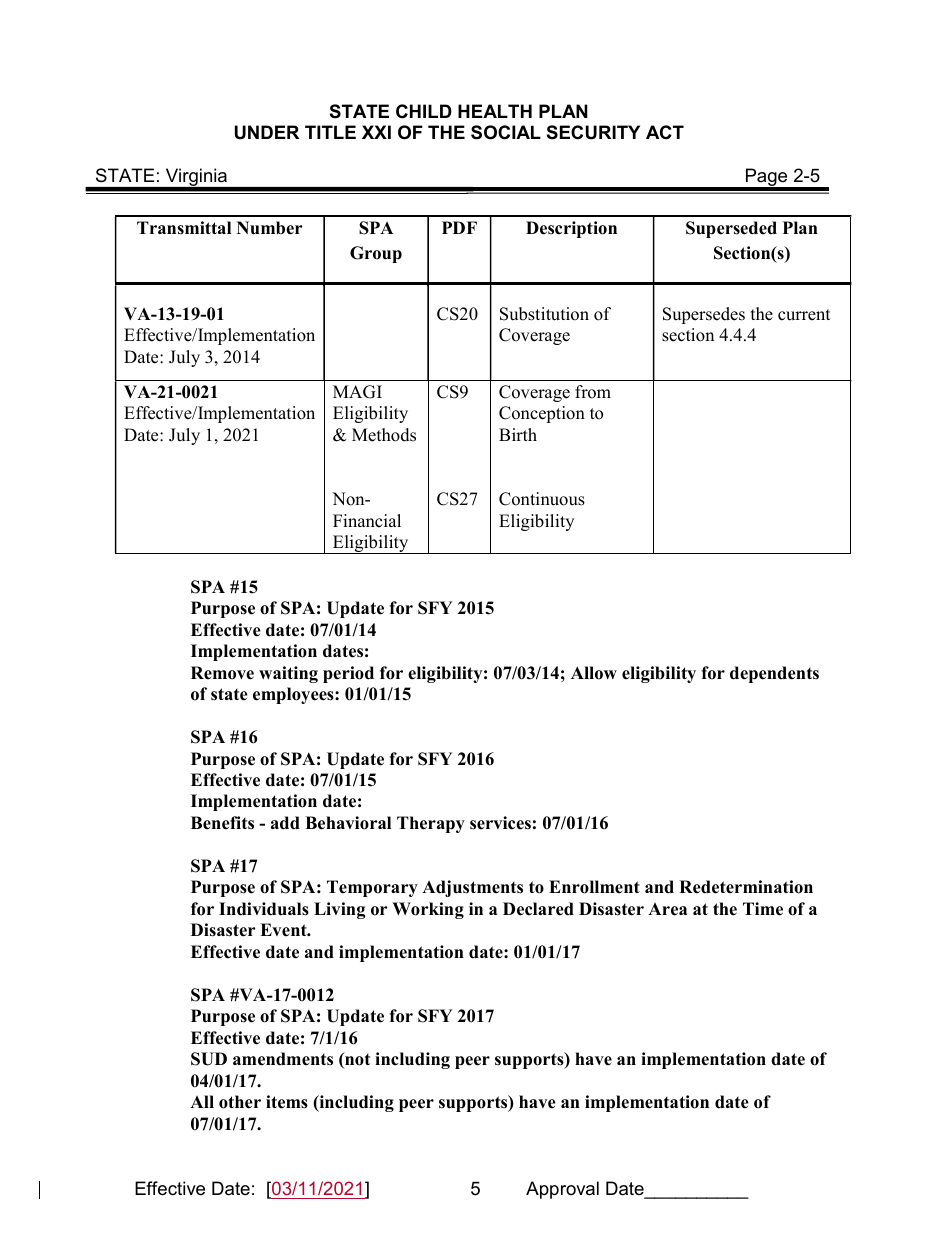 The width and height of the image is (952, 1233). I want to click on ACT, so click(665, 132).
